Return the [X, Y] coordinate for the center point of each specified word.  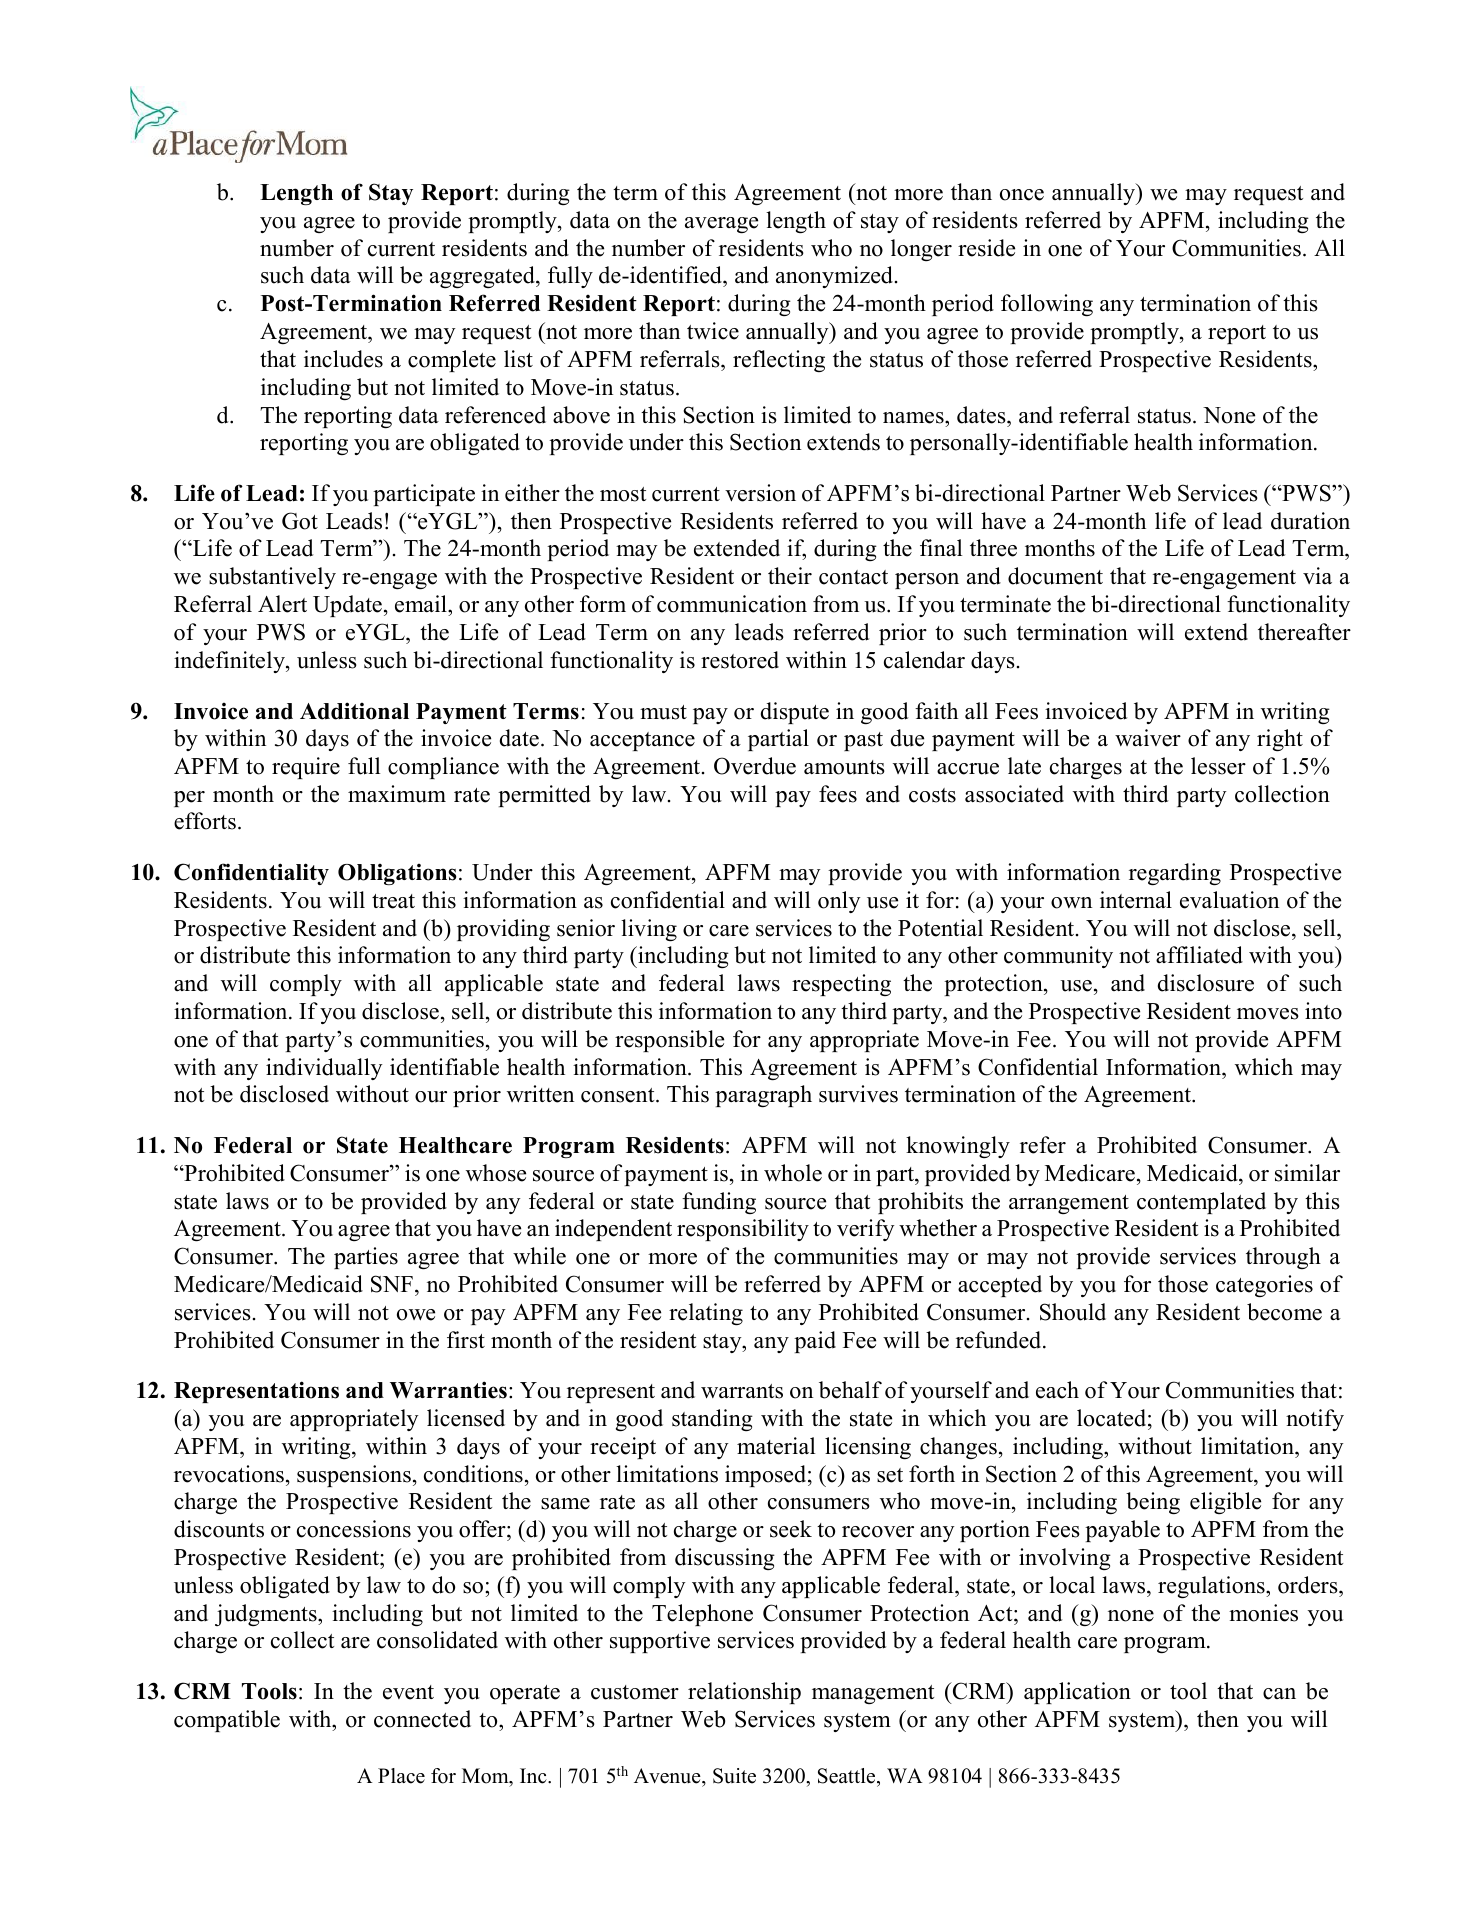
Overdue [755, 766]
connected [422, 1719]
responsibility [743, 1230]
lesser [1218, 766]
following [1047, 305]
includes [343, 359]
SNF [392, 1284]
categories [1264, 1286]
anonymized [836, 277]
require [306, 768]
